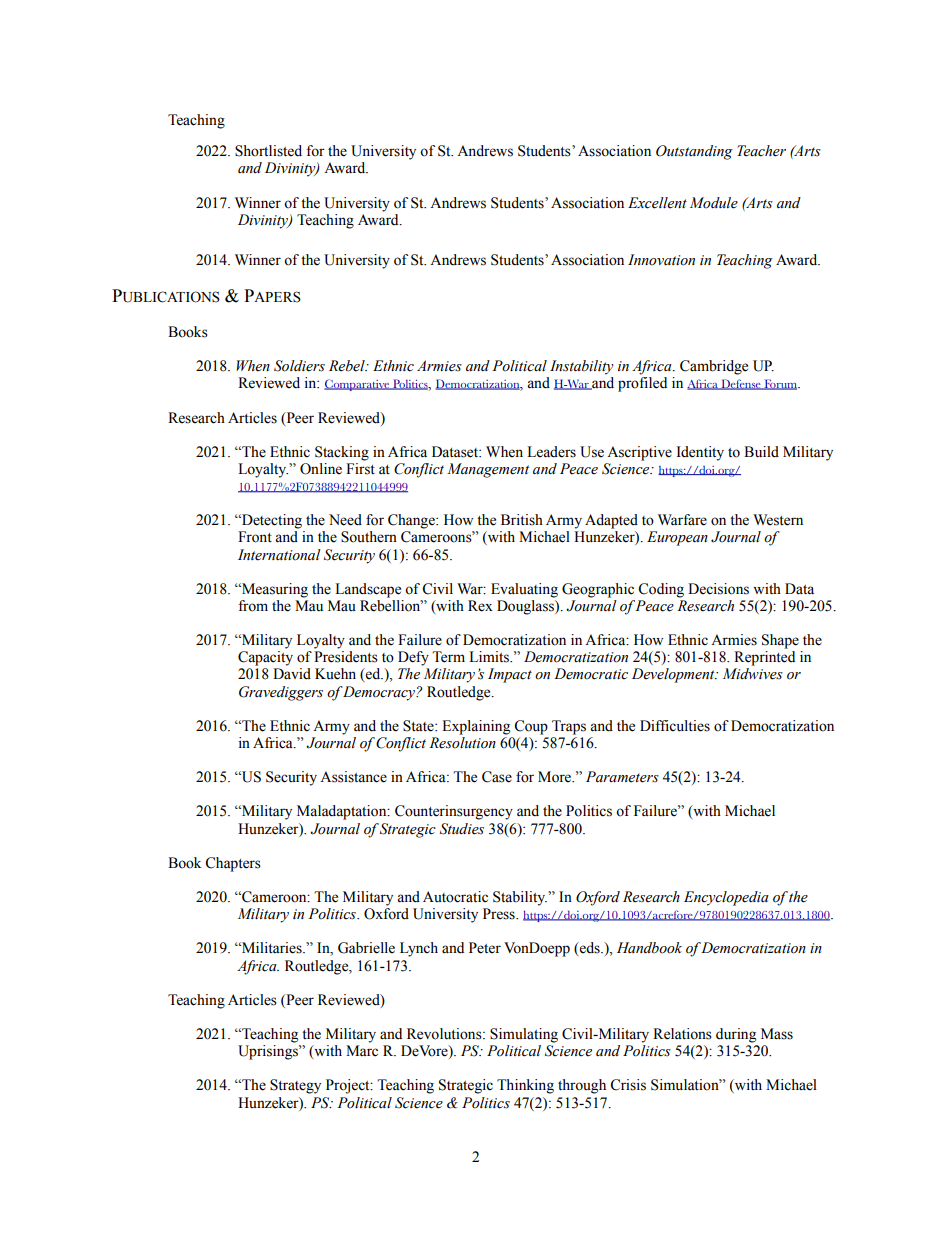  I want to click on during, so click(736, 1035).
